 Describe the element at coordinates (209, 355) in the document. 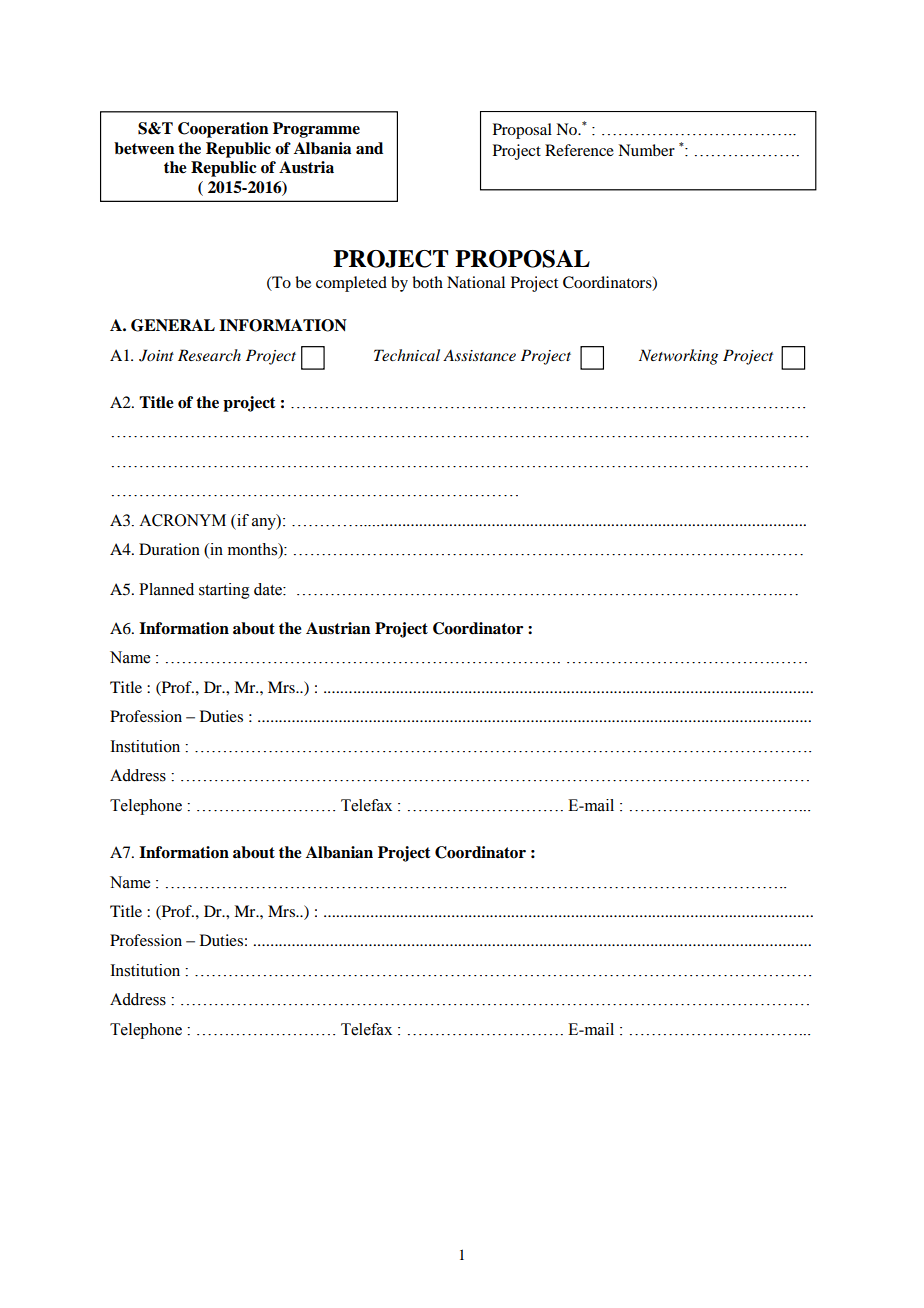

I see `Research` at that location.
